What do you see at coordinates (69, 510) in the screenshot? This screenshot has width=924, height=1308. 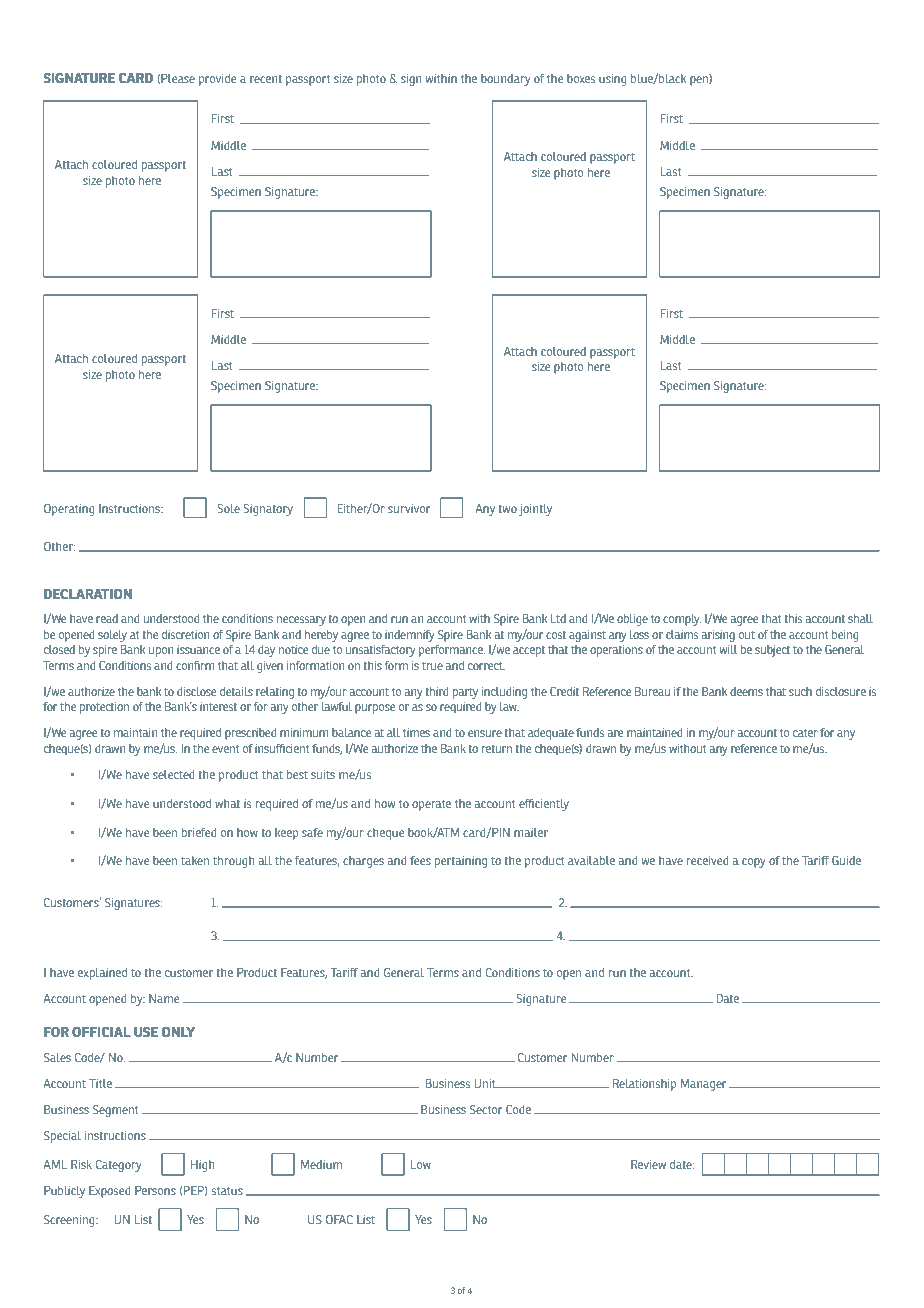 I see `Operating` at bounding box center [69, 510].
